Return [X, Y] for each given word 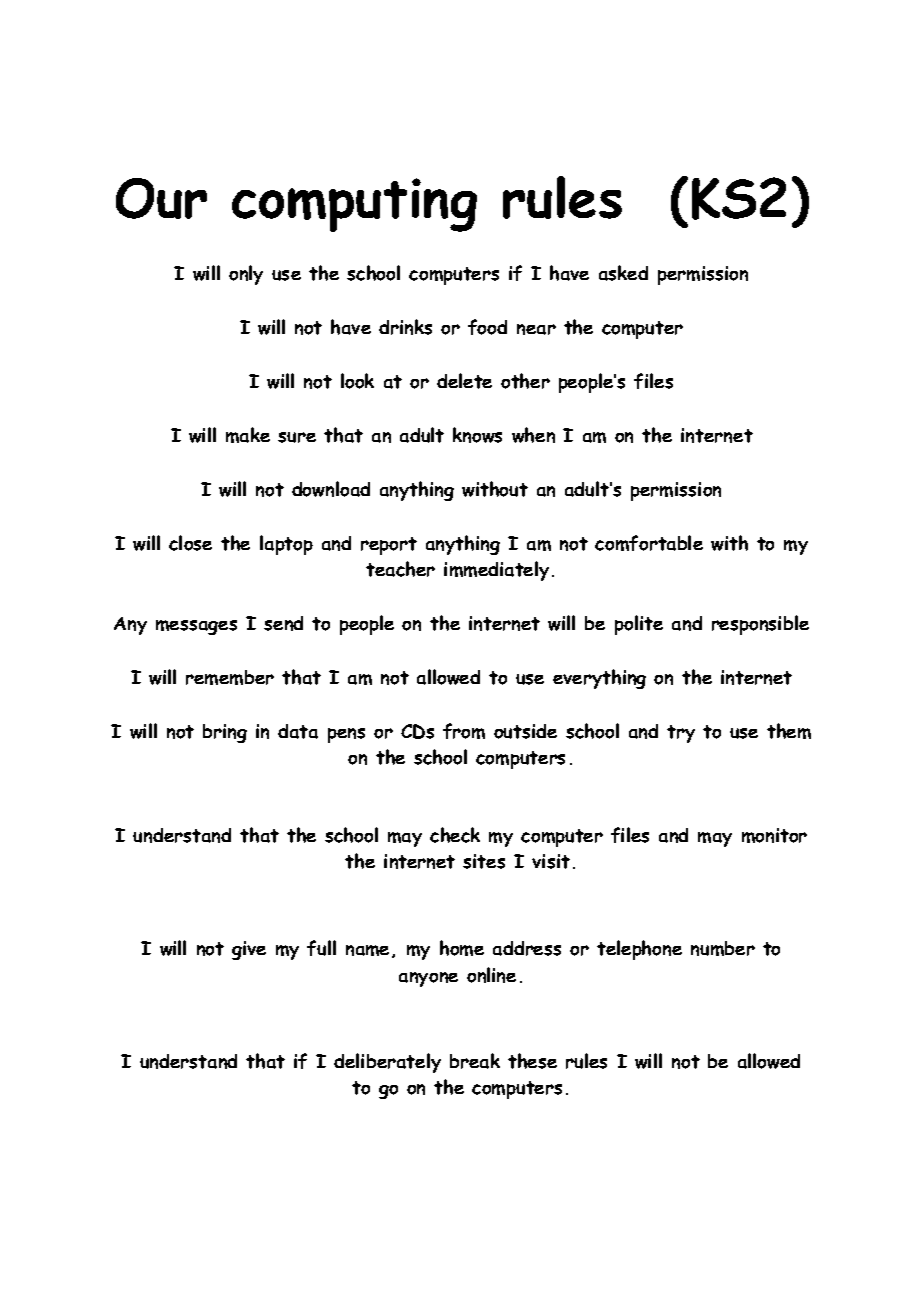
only [246, 275]
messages [196, 627]
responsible [760, 625]
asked [623, 273]
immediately [496, 571]
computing [354, 205]
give [249, 950]
